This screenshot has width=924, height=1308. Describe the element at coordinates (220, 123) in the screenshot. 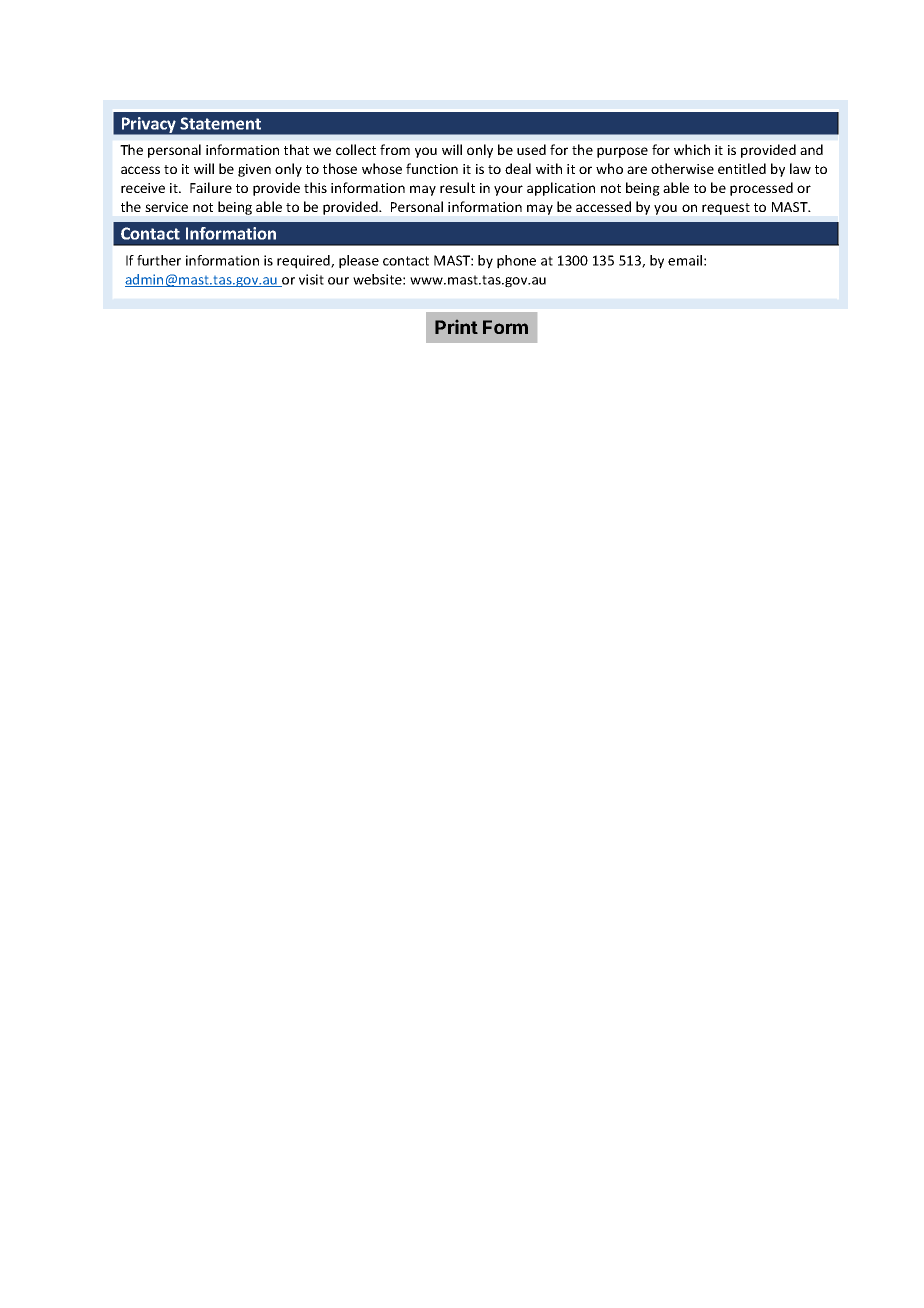

I see `Statement` at that location.
